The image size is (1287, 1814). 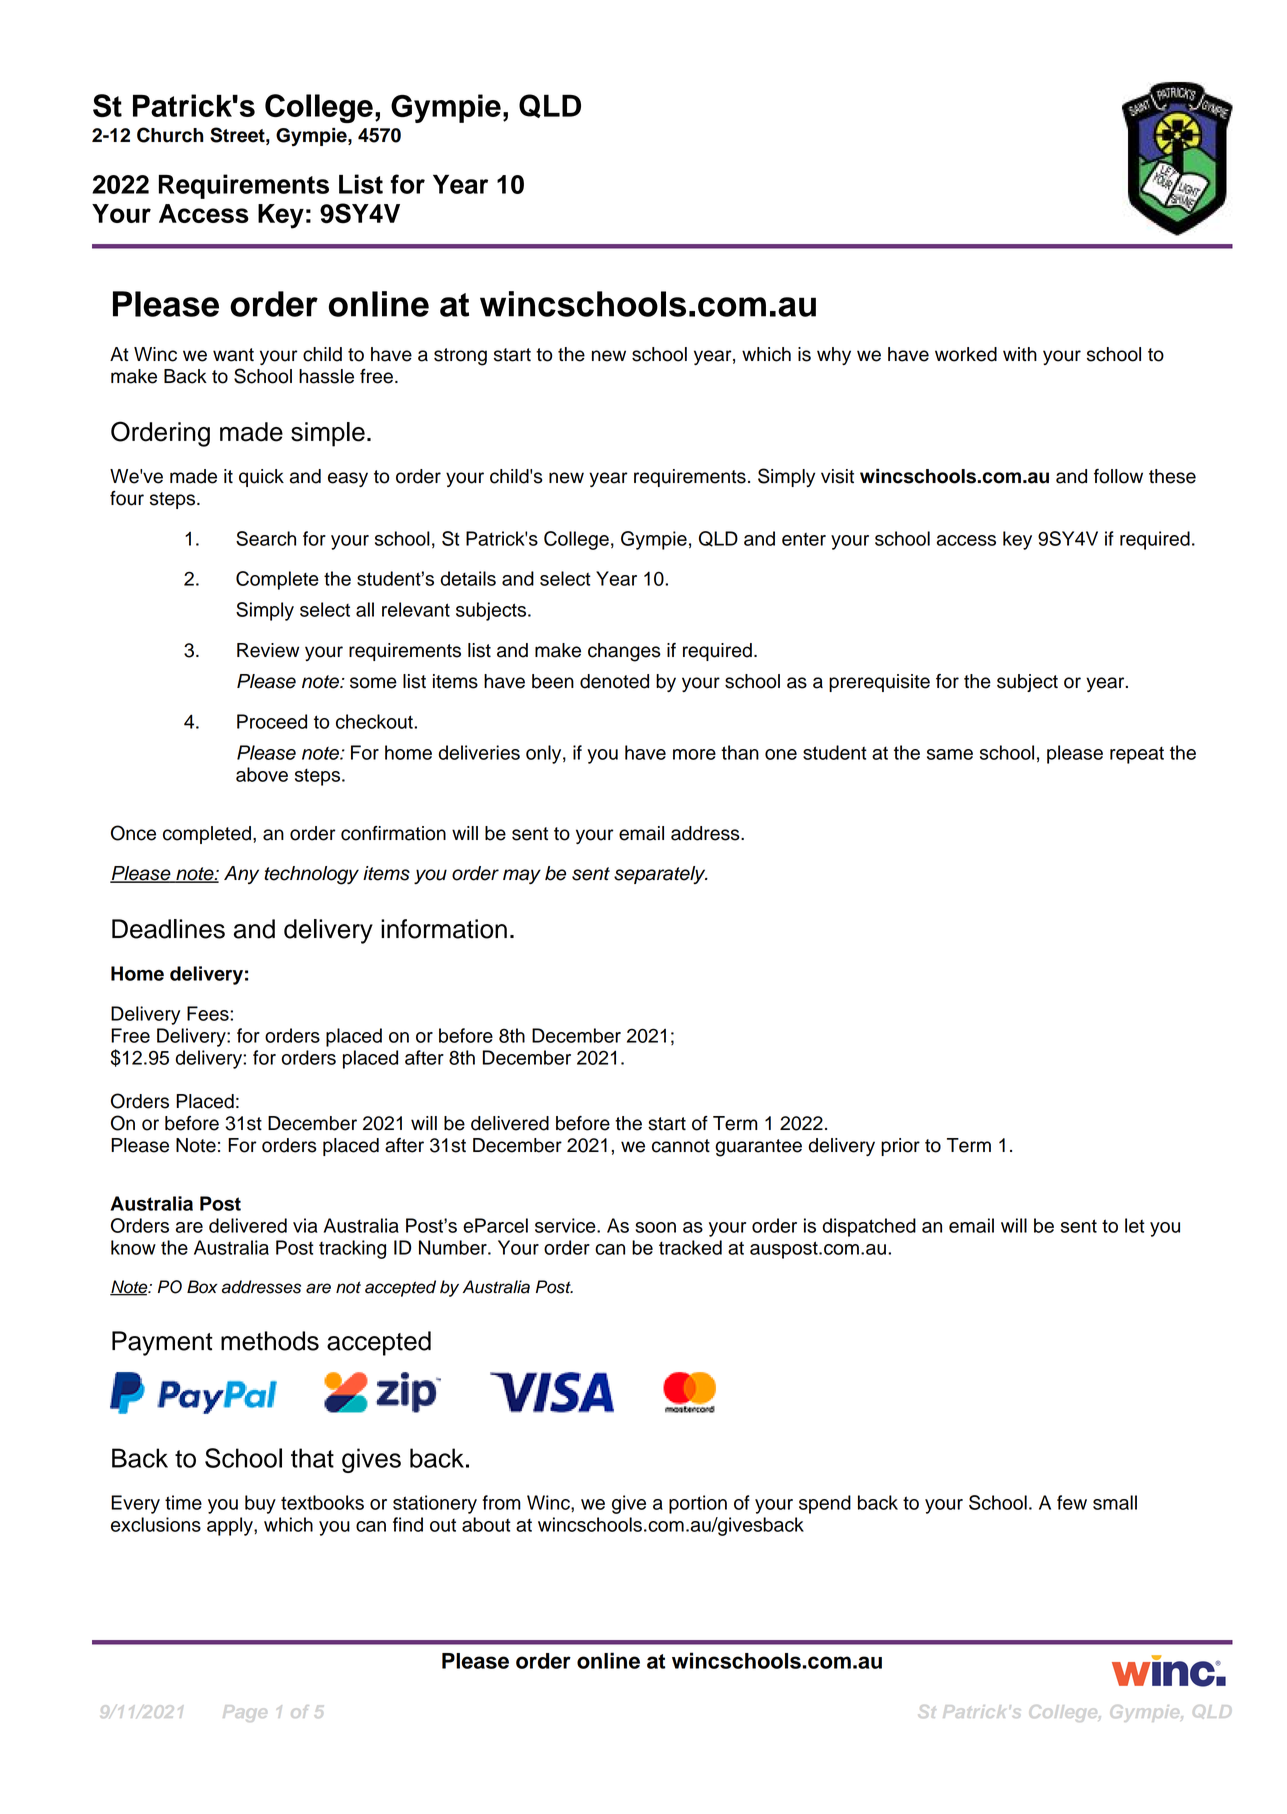 I want to click on why, so click(x=834, y=356).
